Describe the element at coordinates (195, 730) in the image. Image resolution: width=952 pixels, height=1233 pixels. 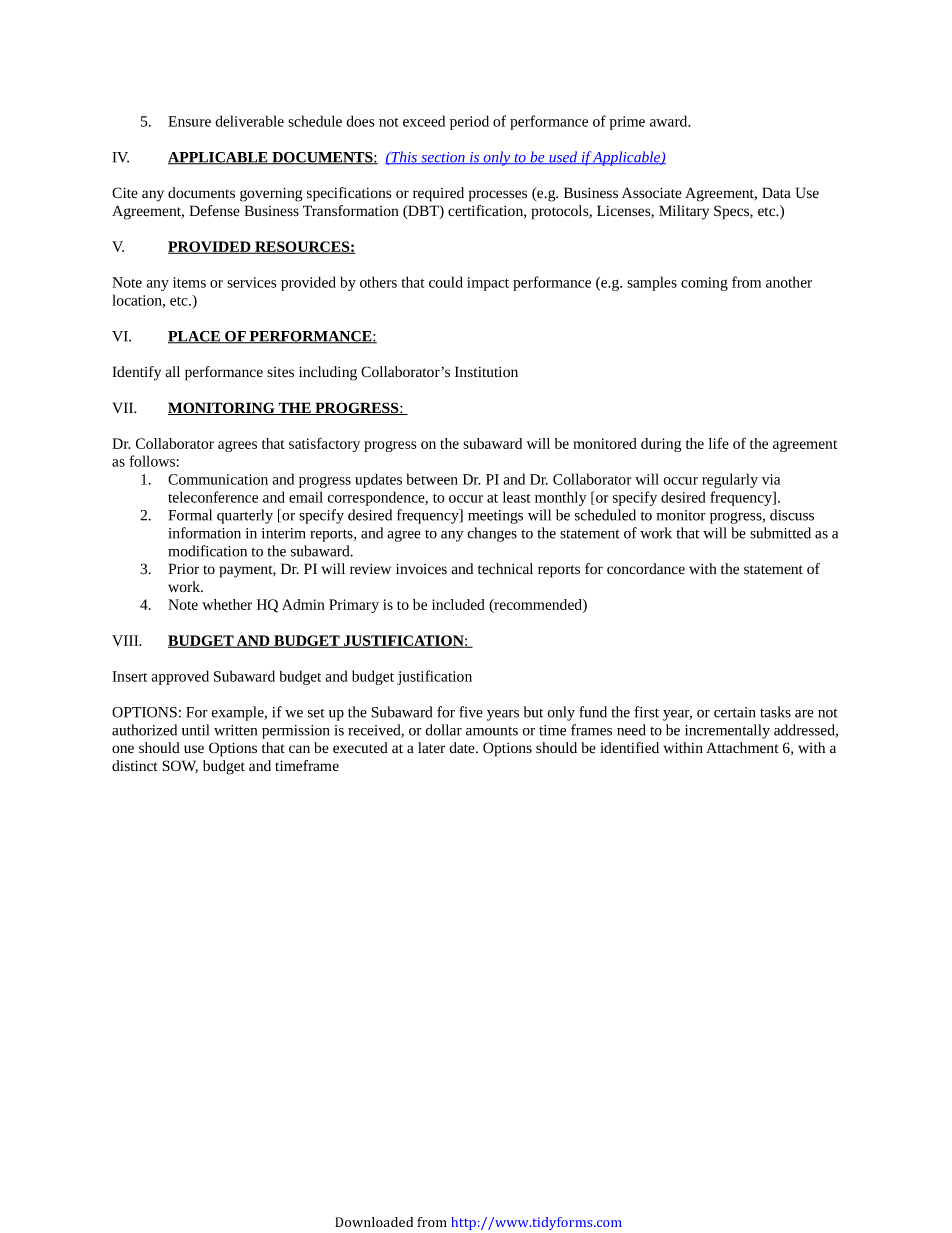
I see `until` at that location.
